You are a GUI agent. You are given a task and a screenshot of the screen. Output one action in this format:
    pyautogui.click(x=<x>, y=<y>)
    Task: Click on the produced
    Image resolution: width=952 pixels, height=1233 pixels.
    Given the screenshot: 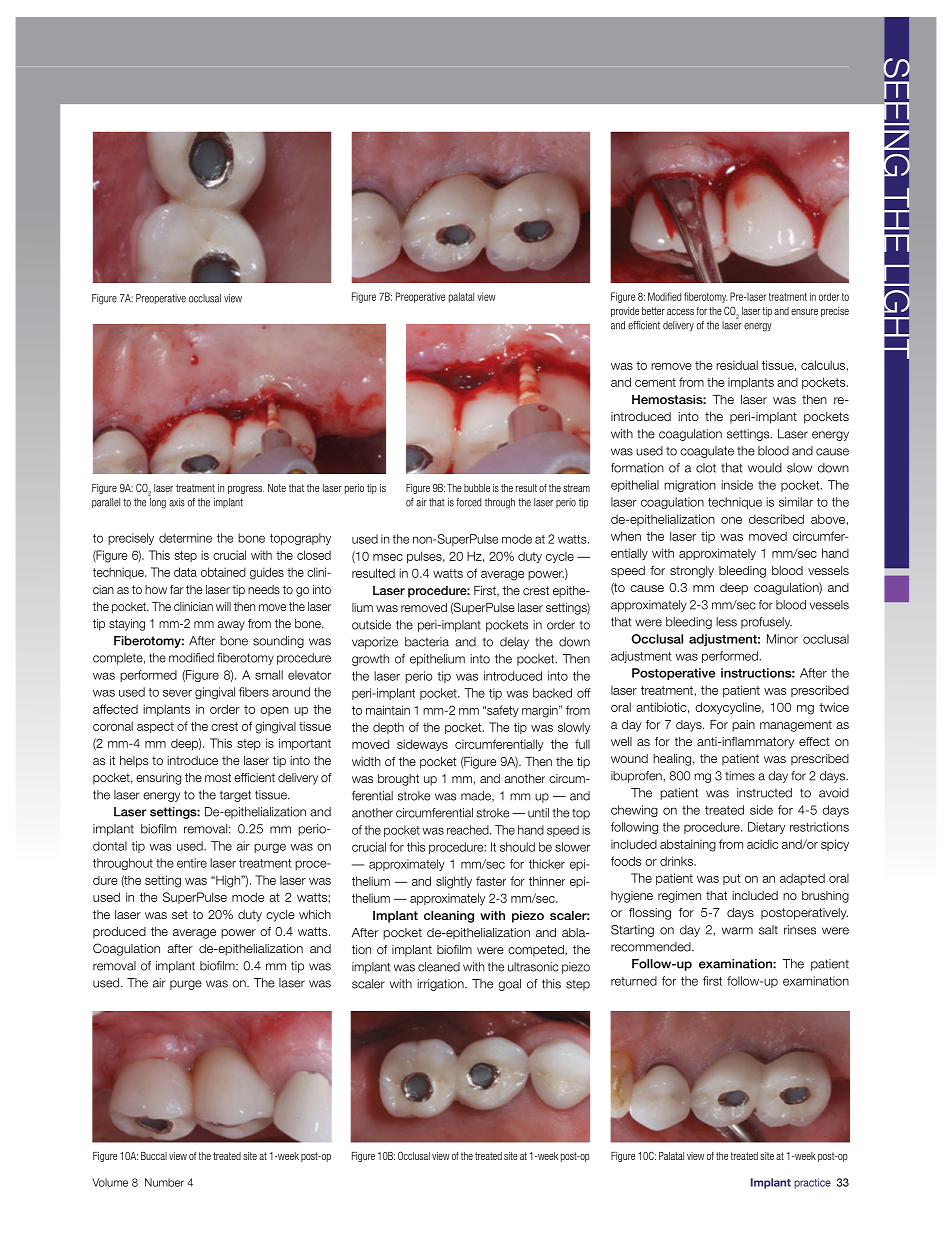 What is the action you would take?
    pyautogui.click(x=119, y=933)
